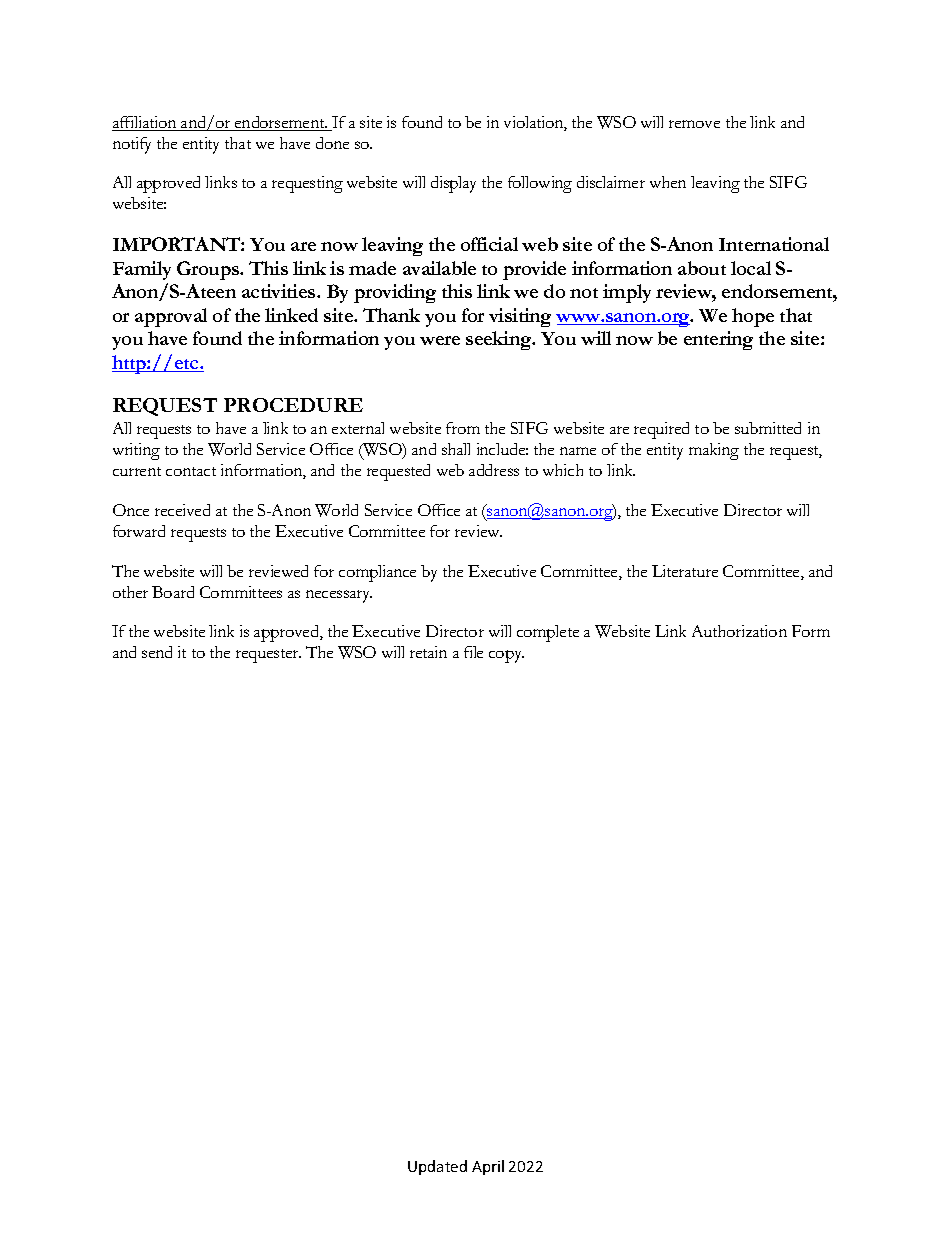  Describe the element at coordinates (694, 124) in the document. I see `remove` at that location.
